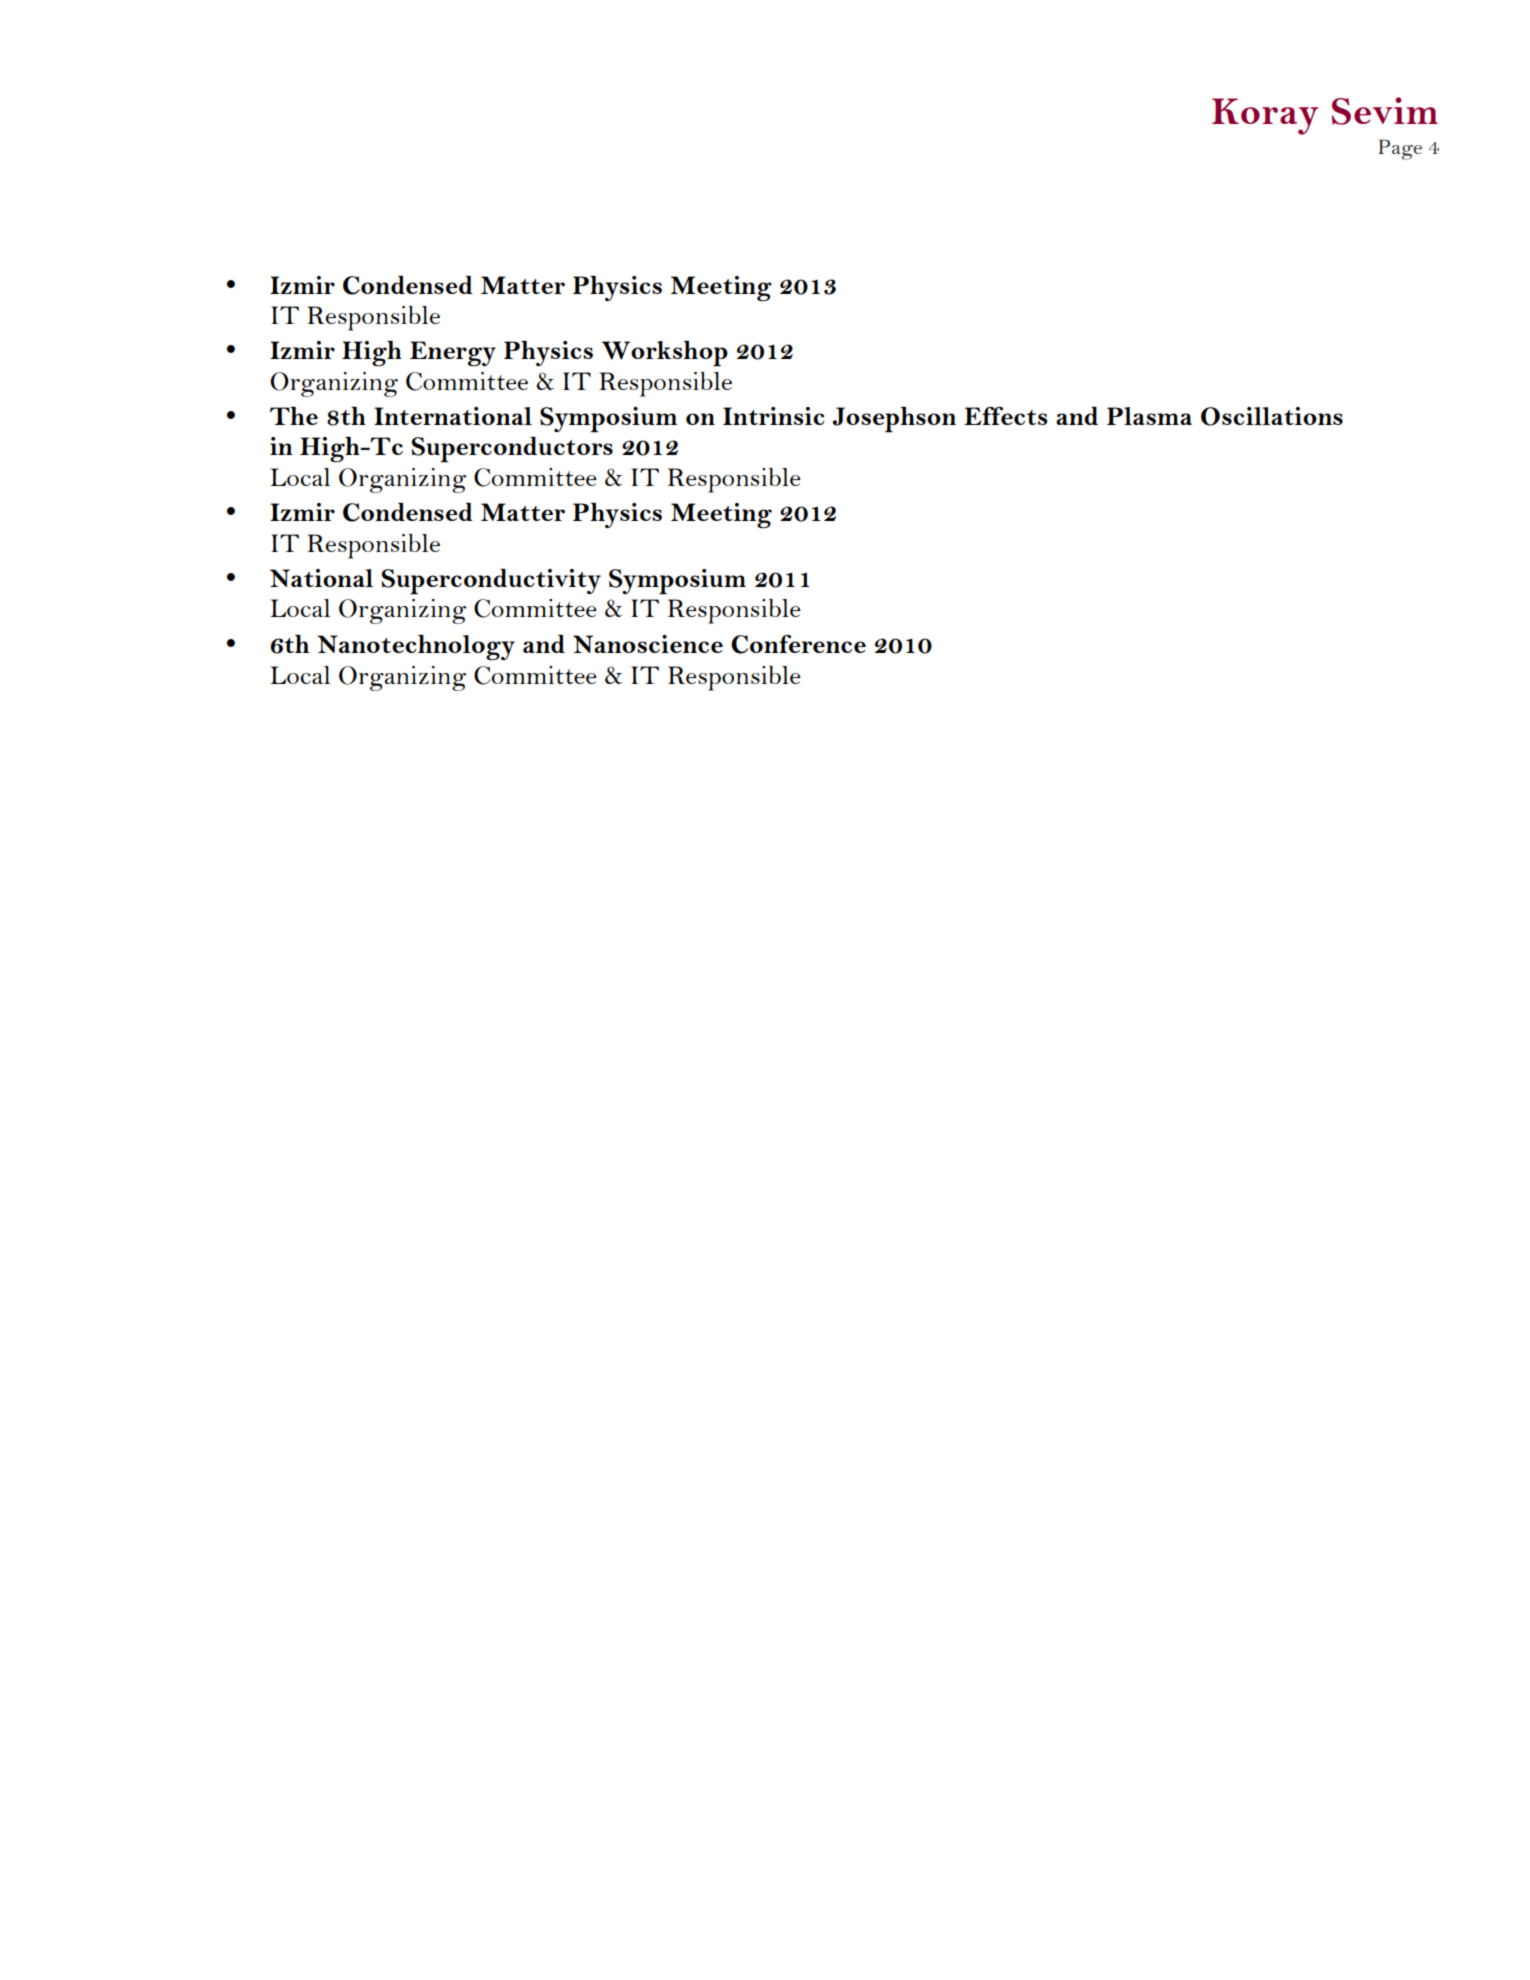  What do you see at coordinates (453, 354) in the page?
I see `Energy` at bounding box center [453, 354].
